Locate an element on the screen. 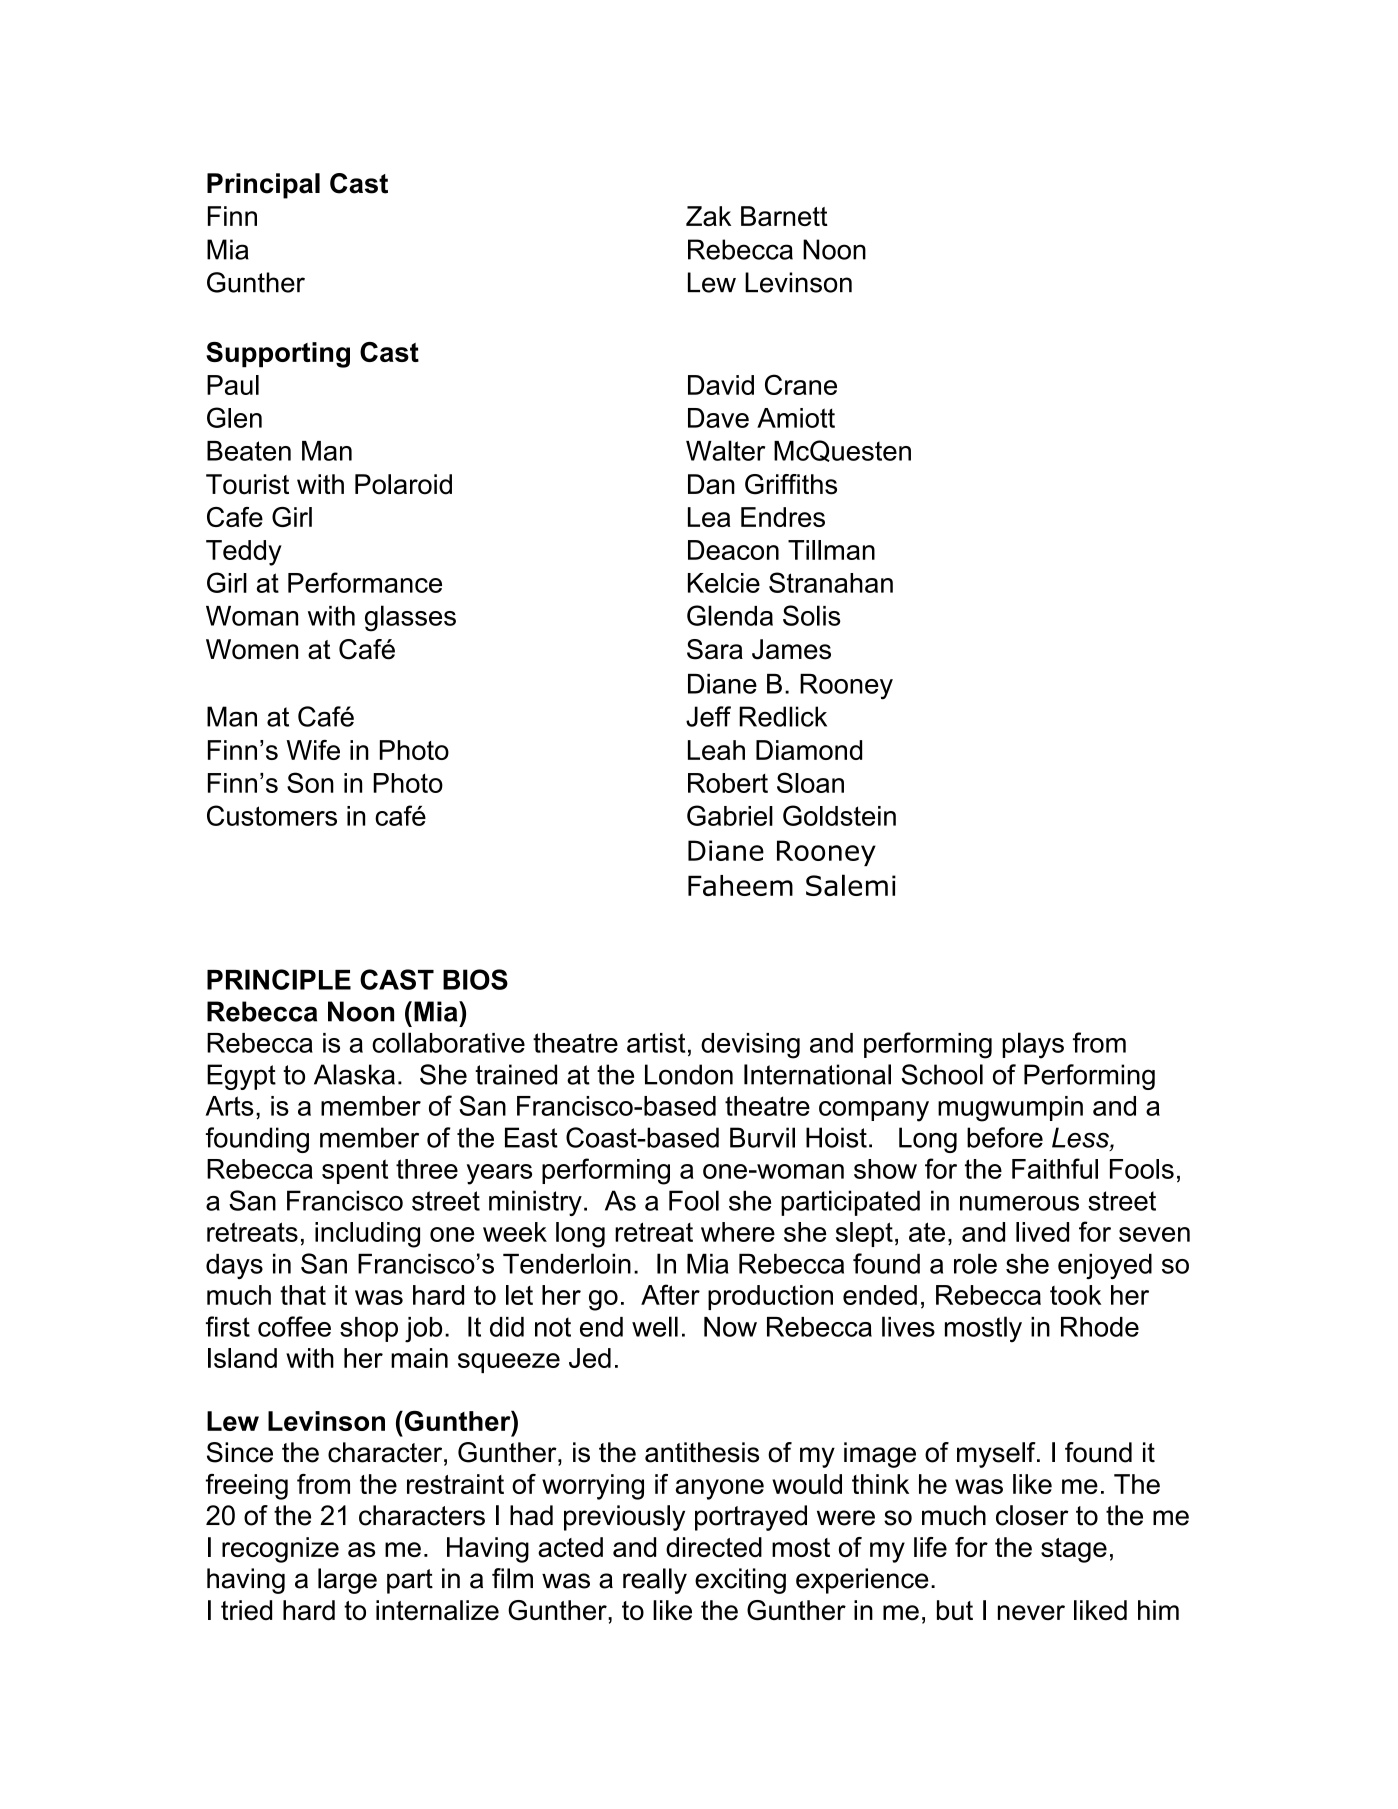 Image resolution: width=1398 pixels, height=1809 pixels. Principal is located at coordinates (263, 186).
